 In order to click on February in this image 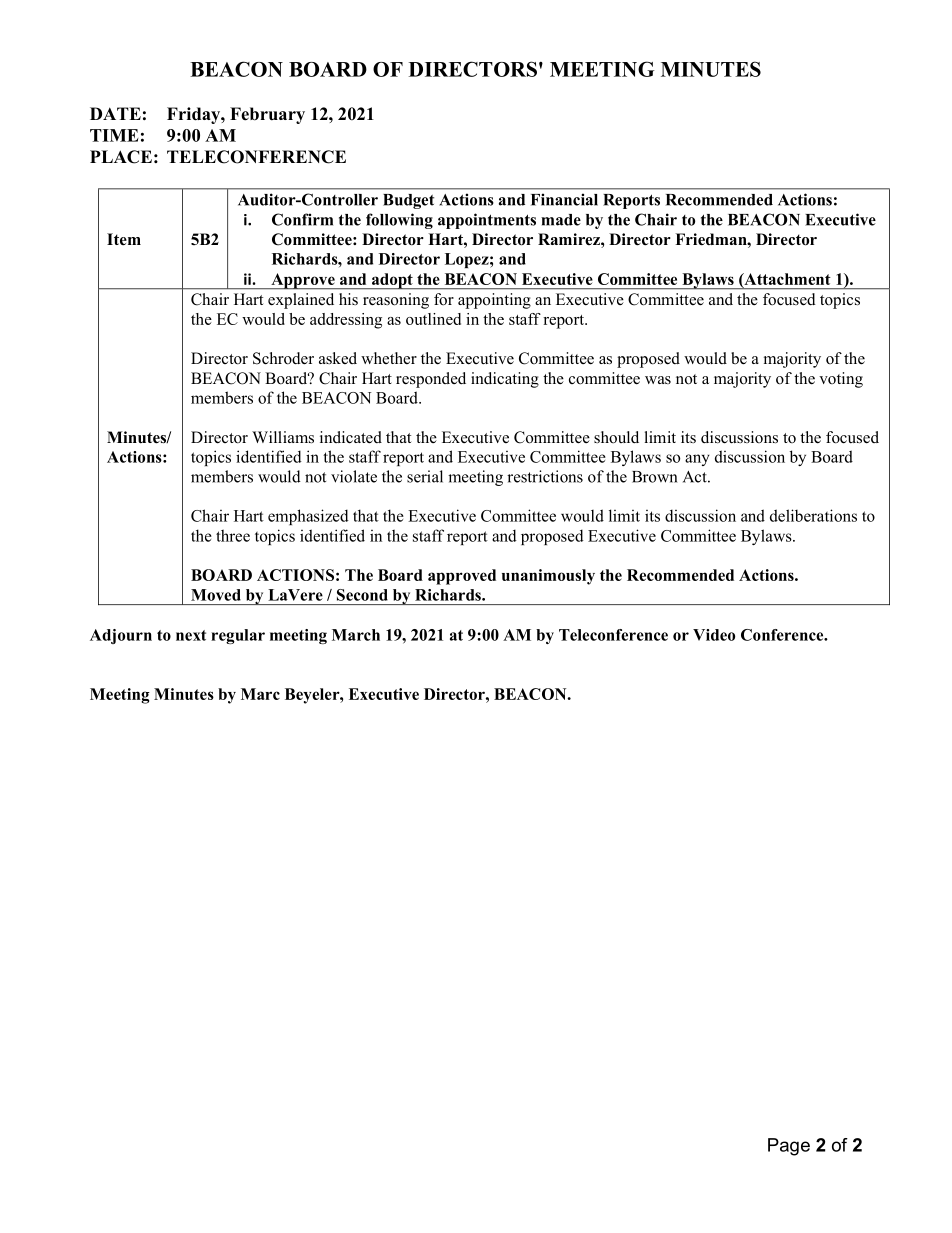, I will do `click(267, 115)`.
